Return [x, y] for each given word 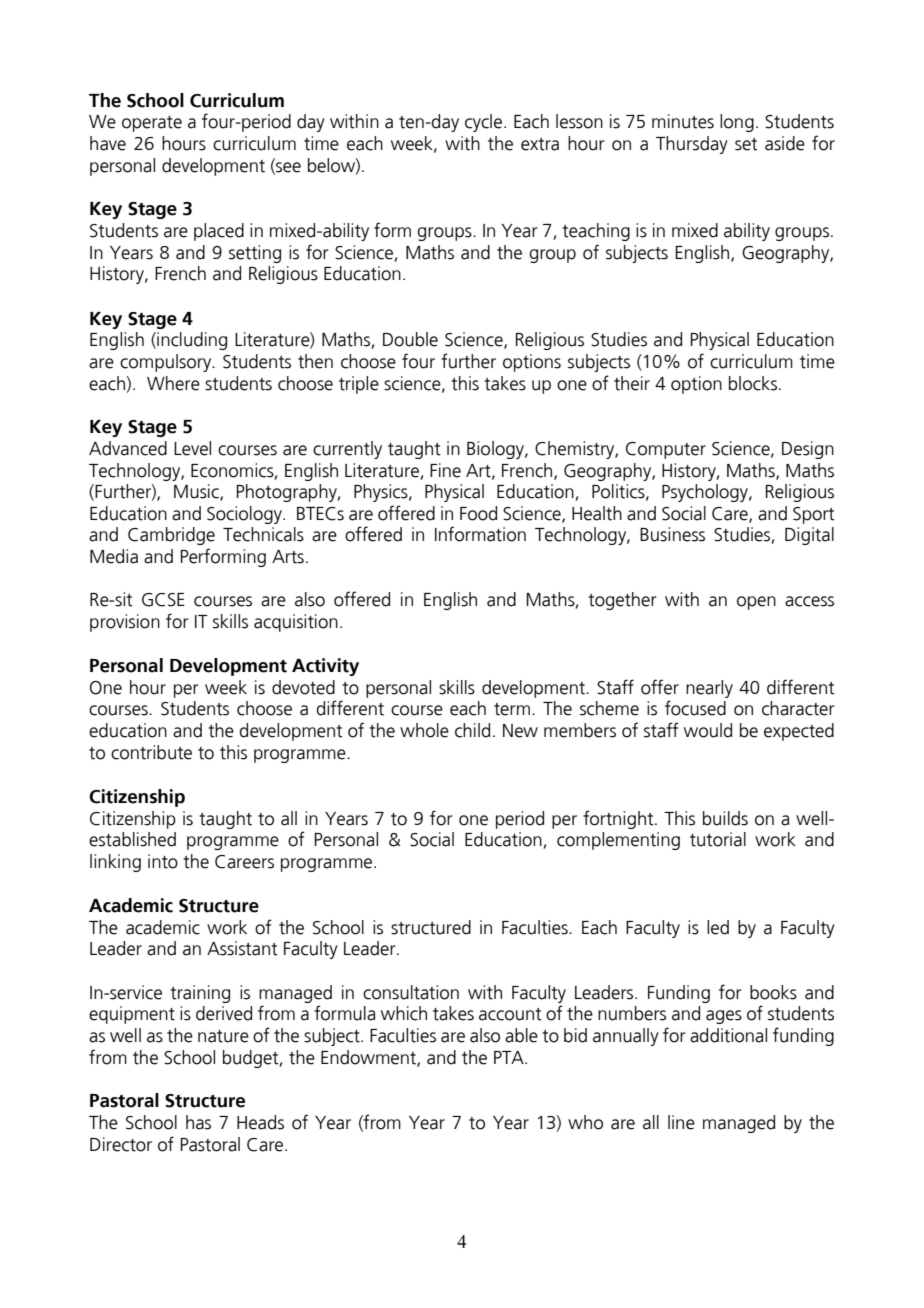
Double [410, 339]
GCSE [163, 600]
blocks [753, 383]
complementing [618, 841]
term [512, 709]
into [163, 861]
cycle [483, 123]
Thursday [692, 145]
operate [152, 124]
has [198, 1122]
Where [173, 383]
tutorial [718, 839]
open [756, 603]
